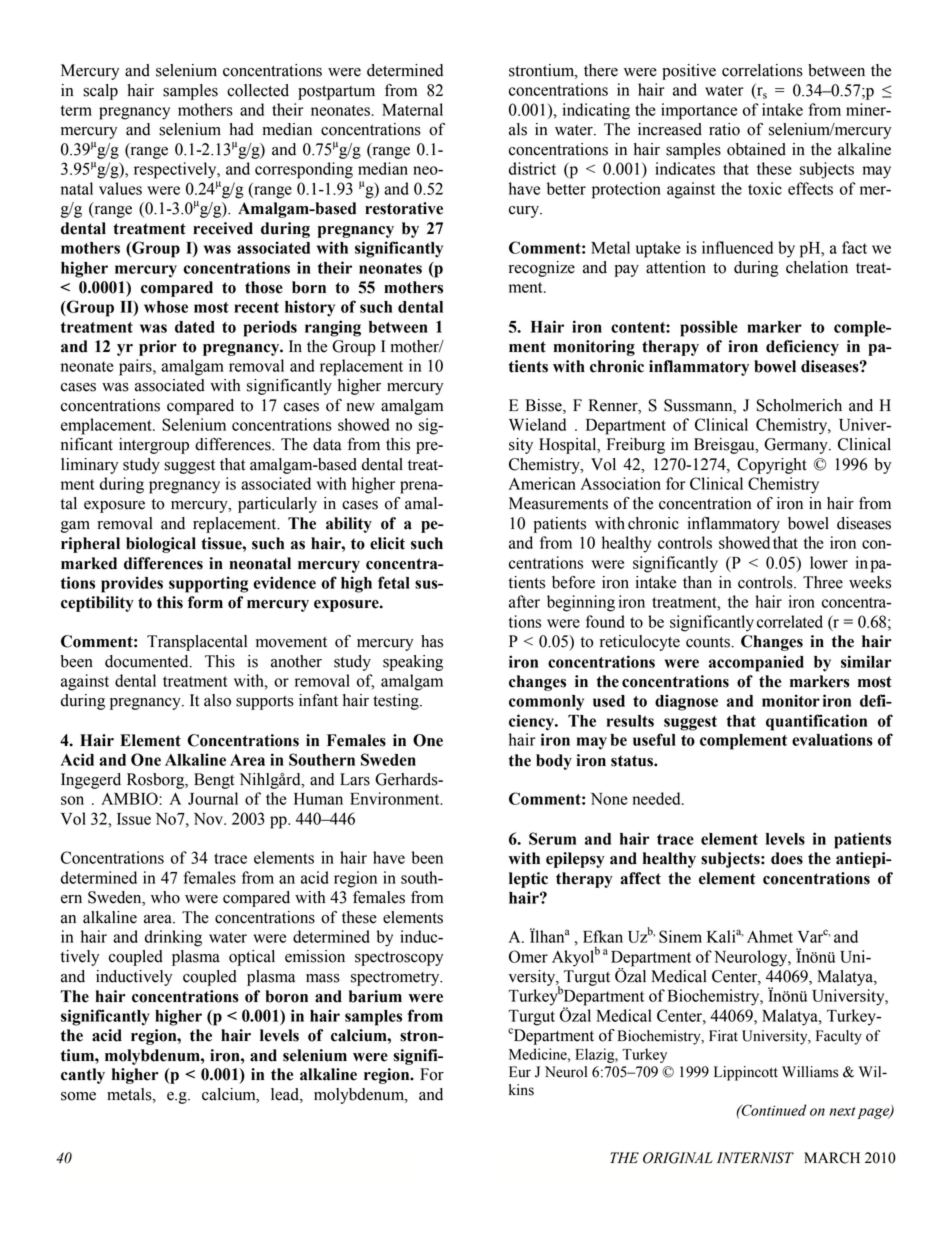 The height and width of the screenshot is (1233, 952). What do you see at coordinates (657, 798) in the screenshot?
I see `needed` at bounding box center [657, 798].
